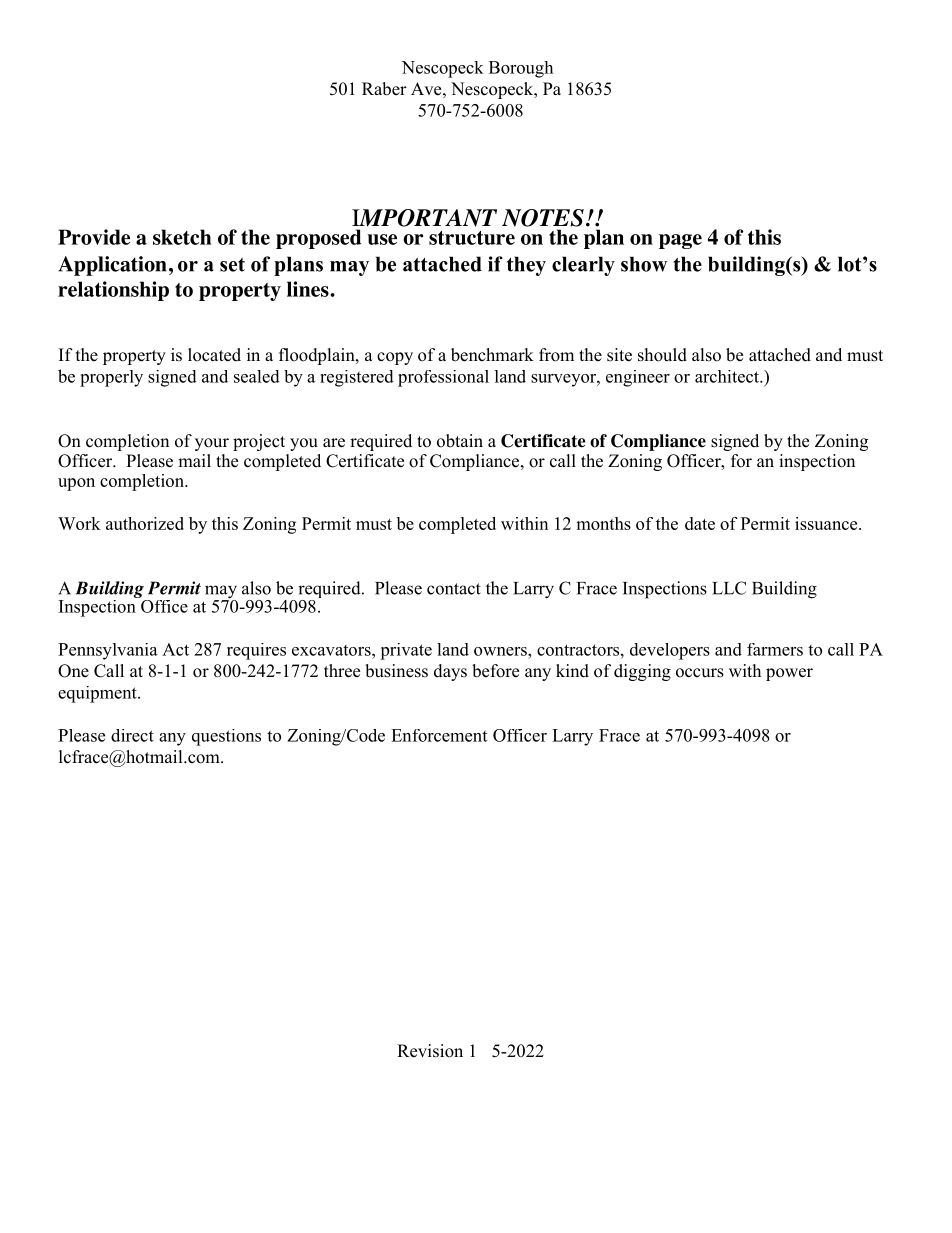  What do you see at coordinates (94, 237) in the screenshot?
I see `Provide` at bounding box center [94, 237].
